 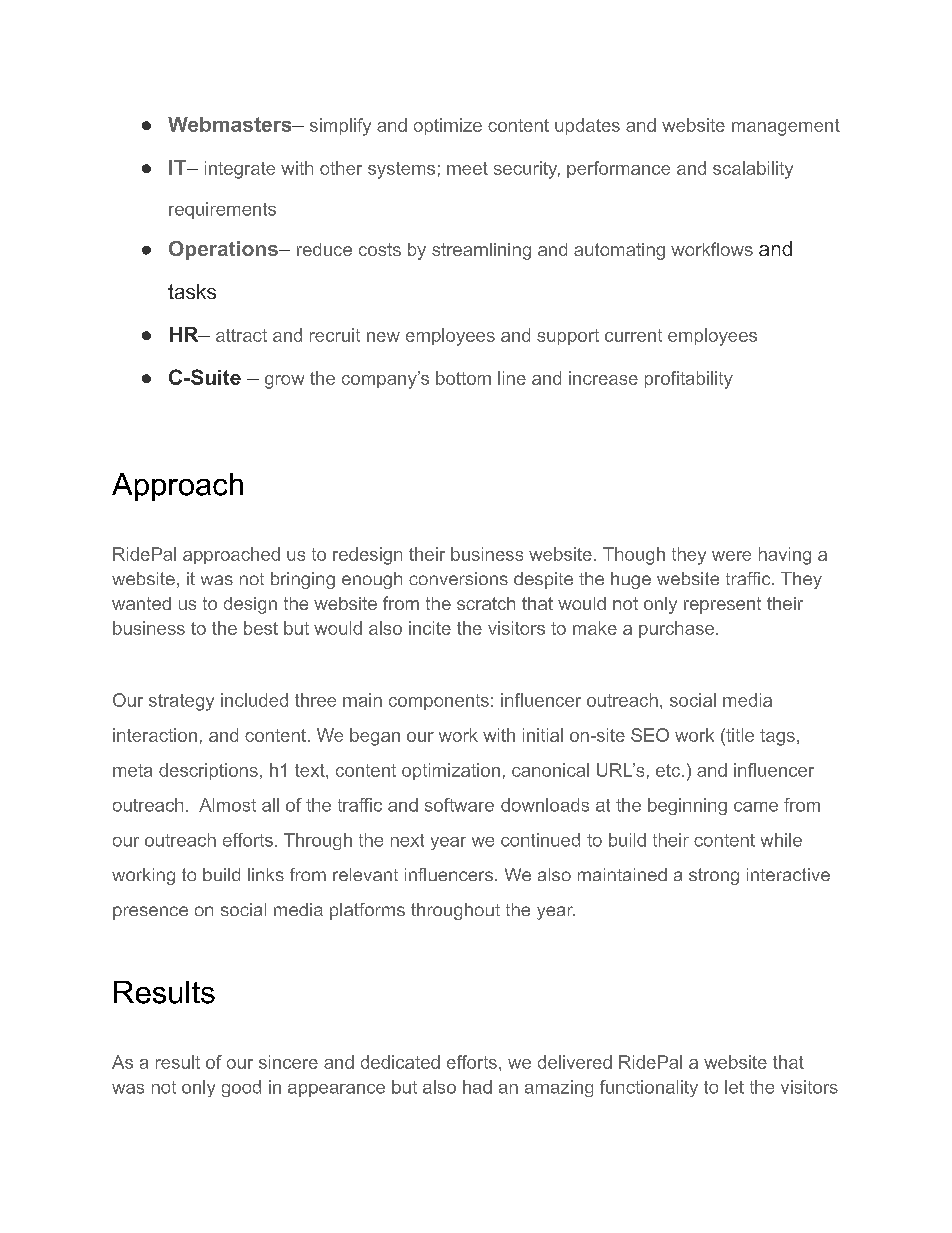 I want to click on best, so click(x=261, y=628).
